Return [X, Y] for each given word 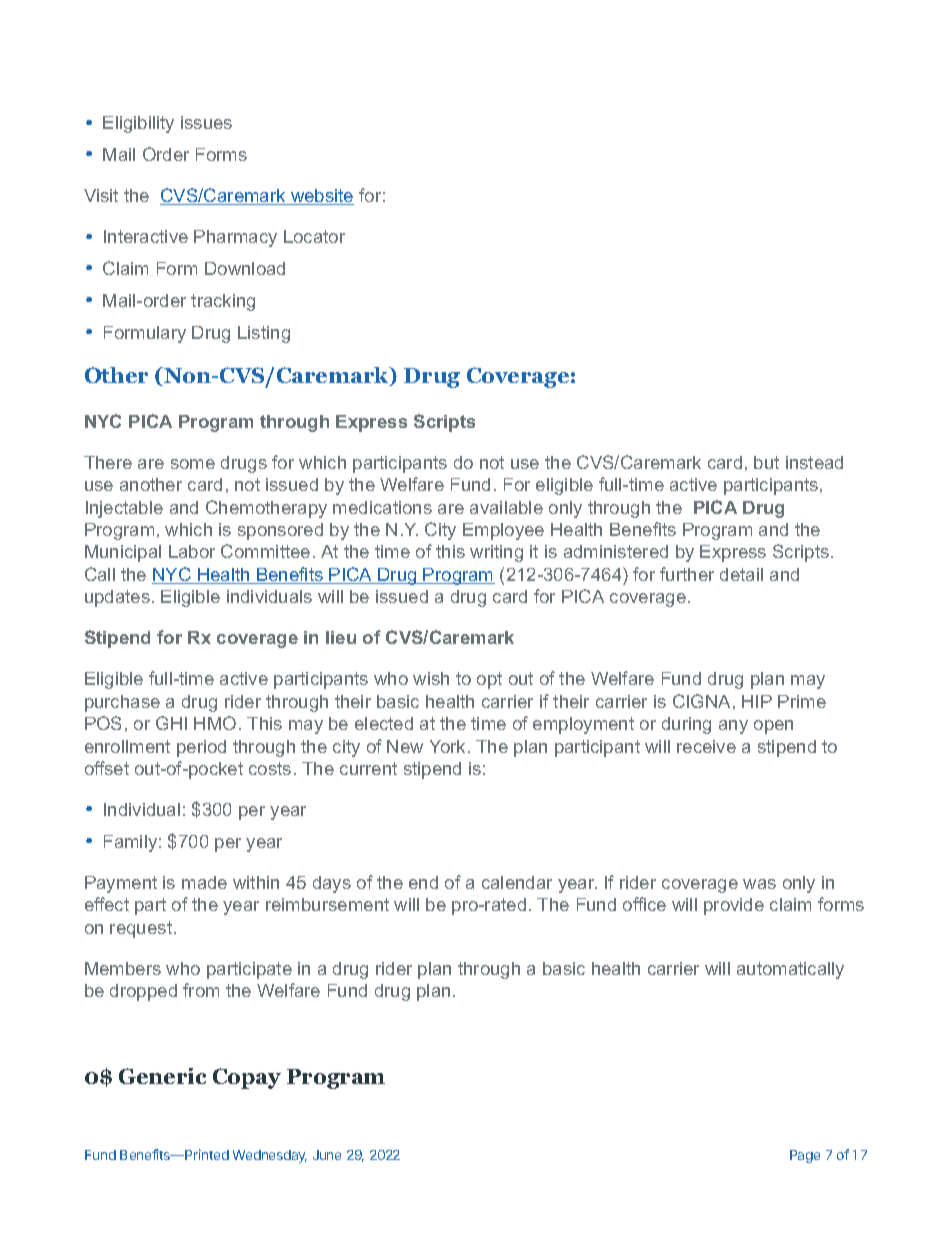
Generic [162, 1076]
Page [805, 1156]
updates [117, 598]
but [766, 462]
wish [431, 678]
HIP [757, 701]
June [327, 1155]
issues [206, 122]
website [321, 197]
